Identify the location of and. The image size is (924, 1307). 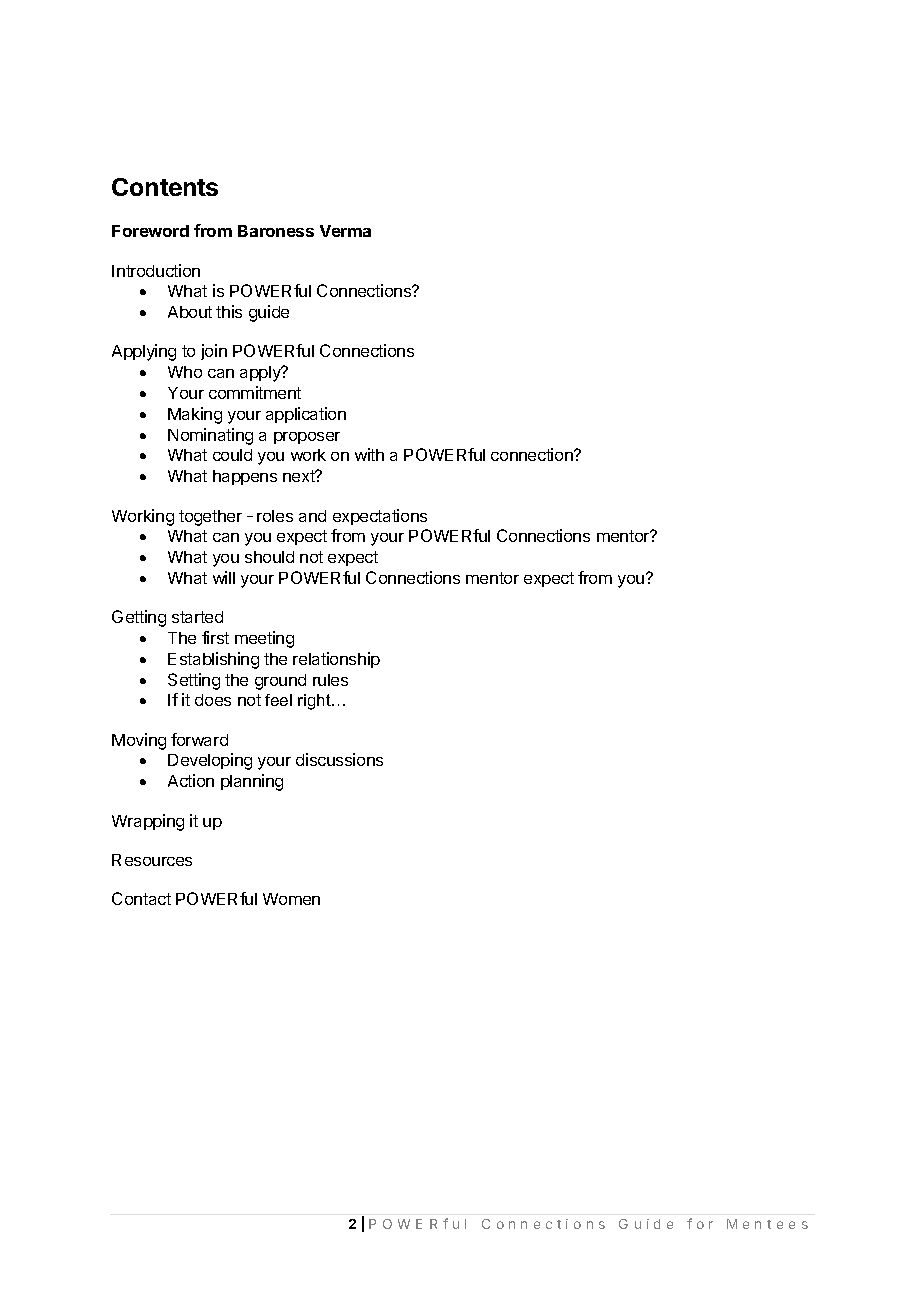
(312, 516).
